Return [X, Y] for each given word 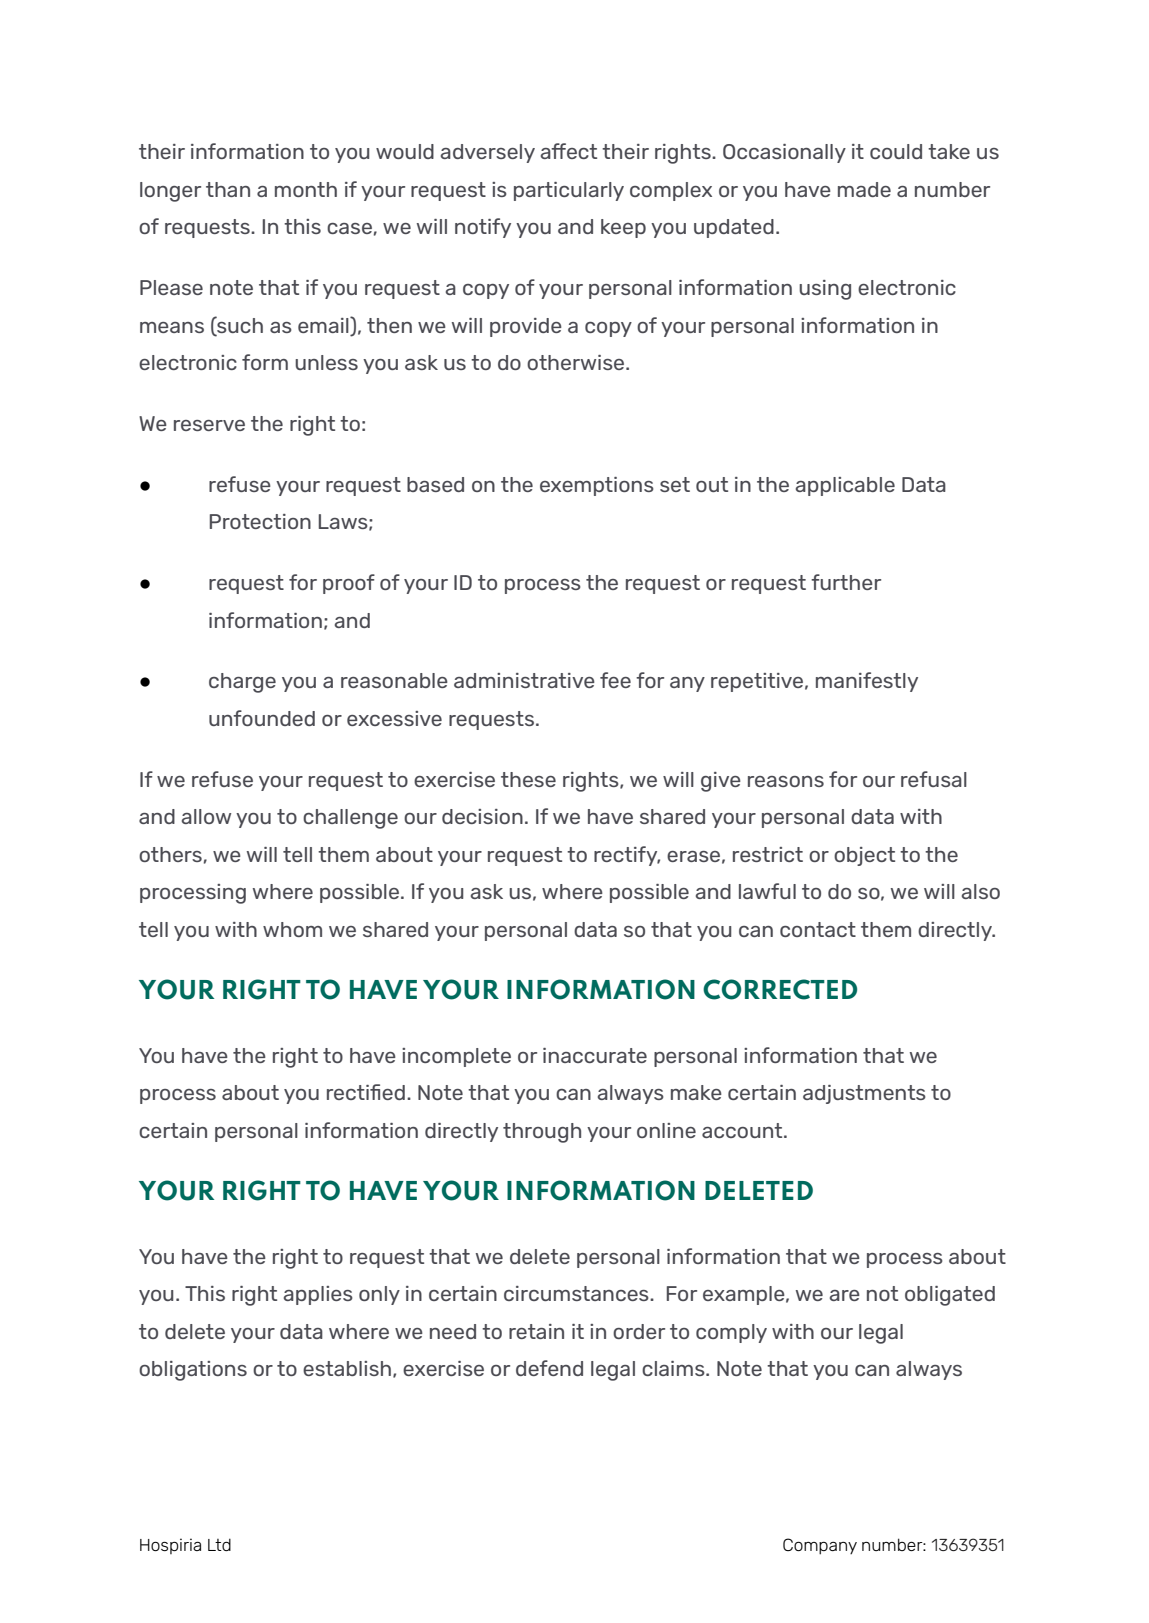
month [306, 189]
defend [549, 1368]
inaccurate [595, 1055]
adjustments [864, 1094]
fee [615, 680]
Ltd [219, 1544]
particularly [569, 191]
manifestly [867, 682]
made [864, 189]
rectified [366, 1092]
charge [242, 683]
